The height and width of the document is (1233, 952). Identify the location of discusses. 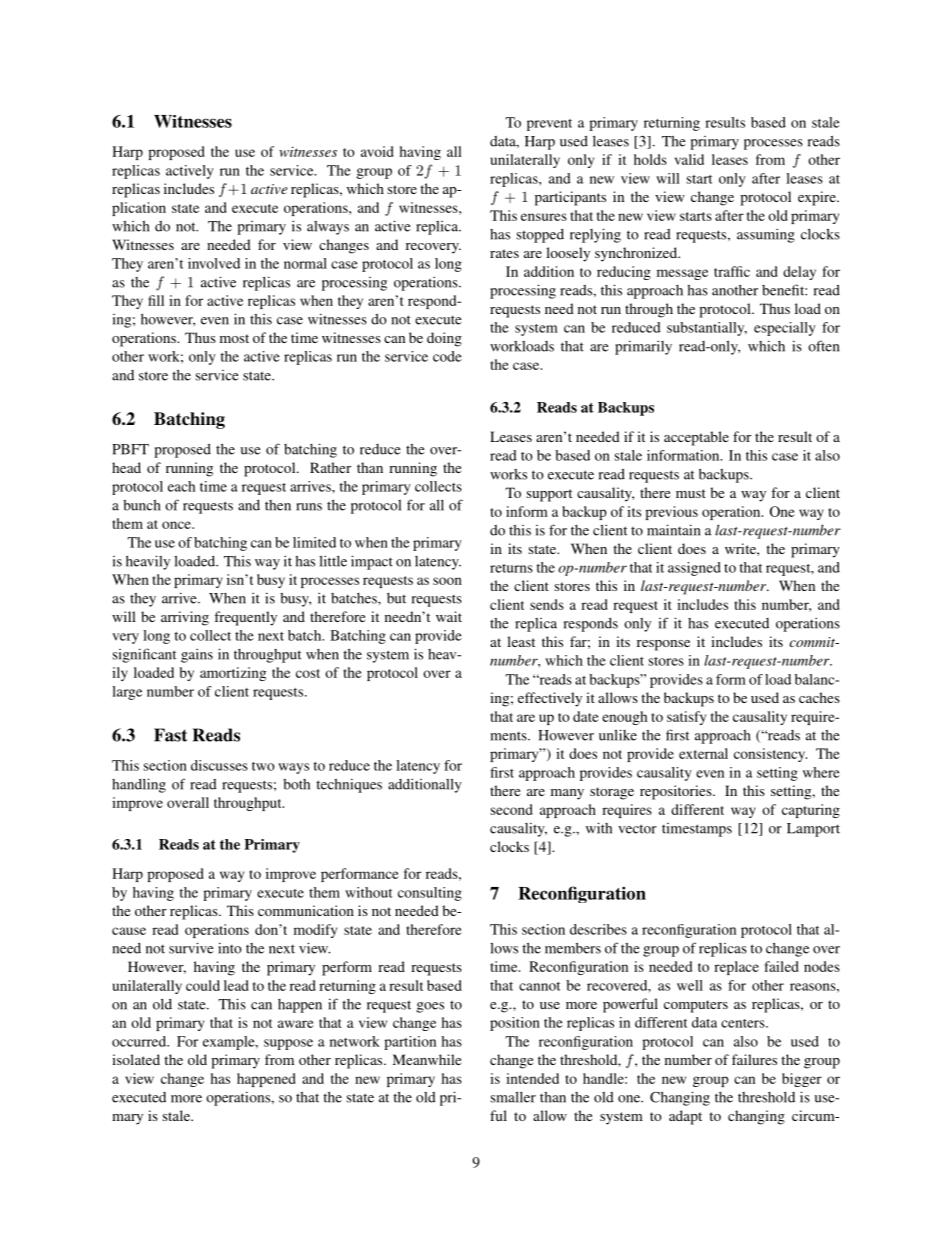
(219, 765).
